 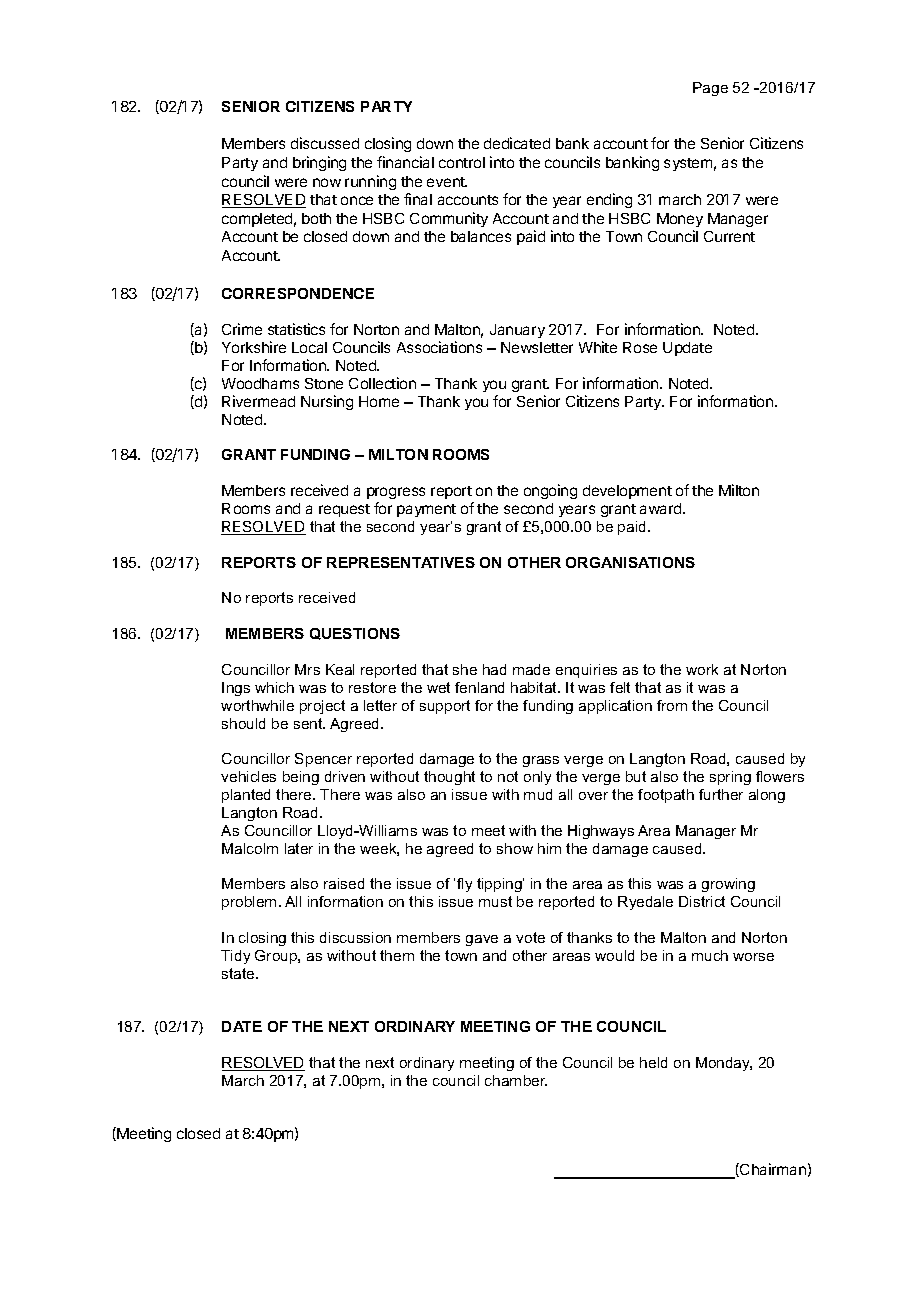 I want to click on state, so click(x=239, y=973).
